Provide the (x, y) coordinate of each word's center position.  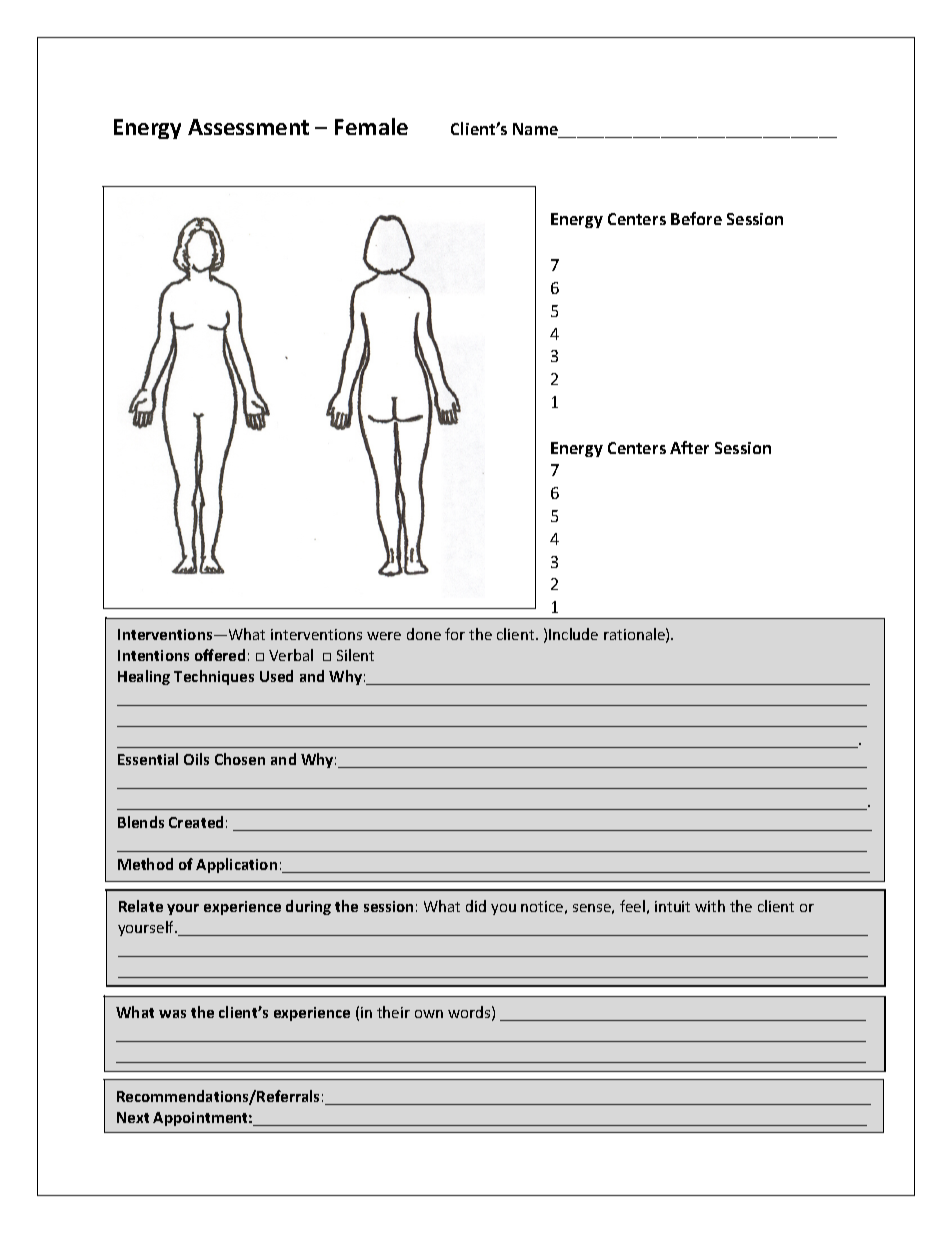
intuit (672, 906)
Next (133, 1117)
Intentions (153, 655)
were (384, 636)
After (689, 447)
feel (632, 906)
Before (696, 218)
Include (573, 634)
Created (196, 822)
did (476, 906)
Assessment (248, 127)
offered (220, 655)
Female (371, 126)
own (429, 1014)
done (424, 634)
